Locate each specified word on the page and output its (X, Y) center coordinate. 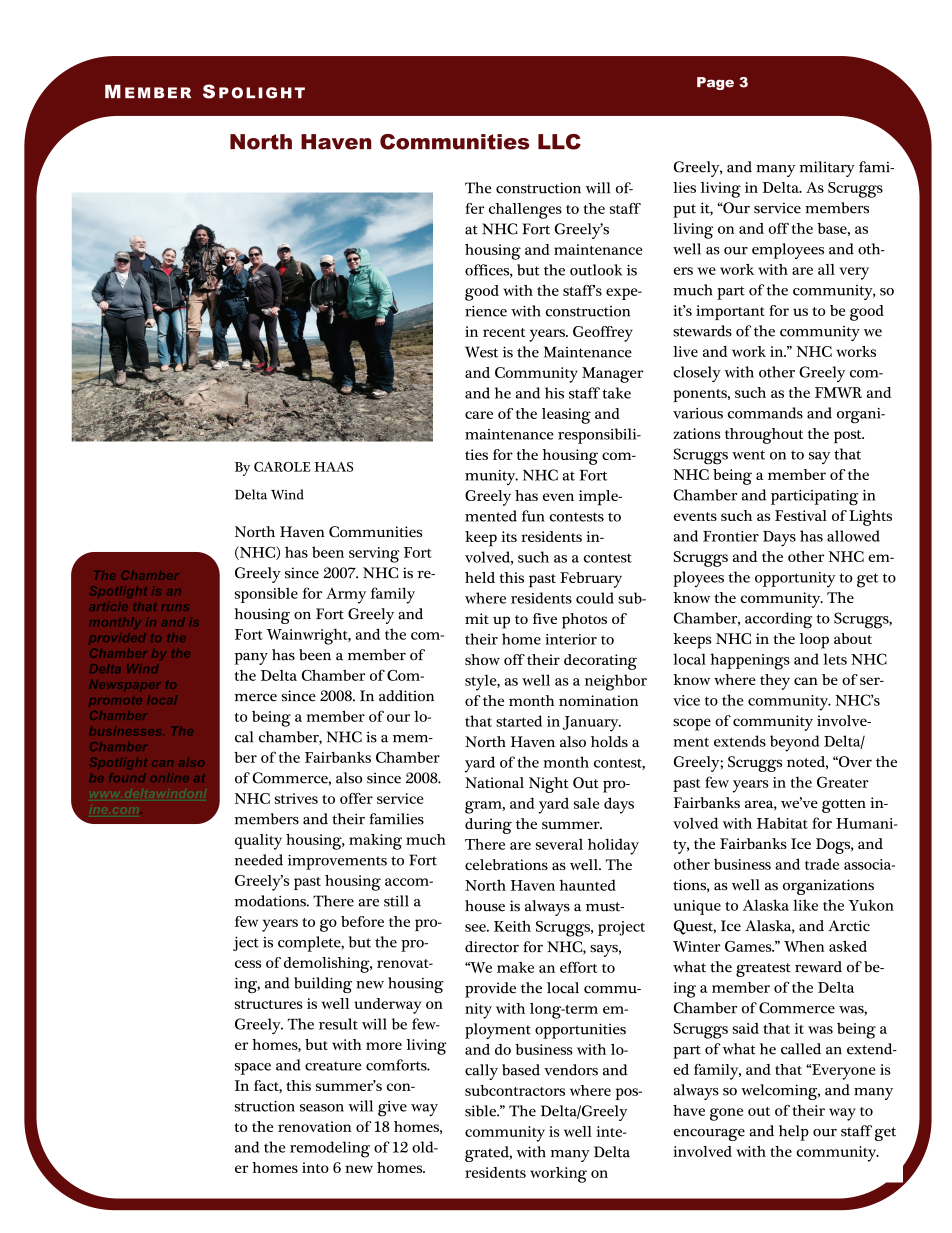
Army (346, 596)
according (778, 620)
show (482, 659)
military (827, 169)
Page (715, 83)
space (253, 1069)
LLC (559, 142)
